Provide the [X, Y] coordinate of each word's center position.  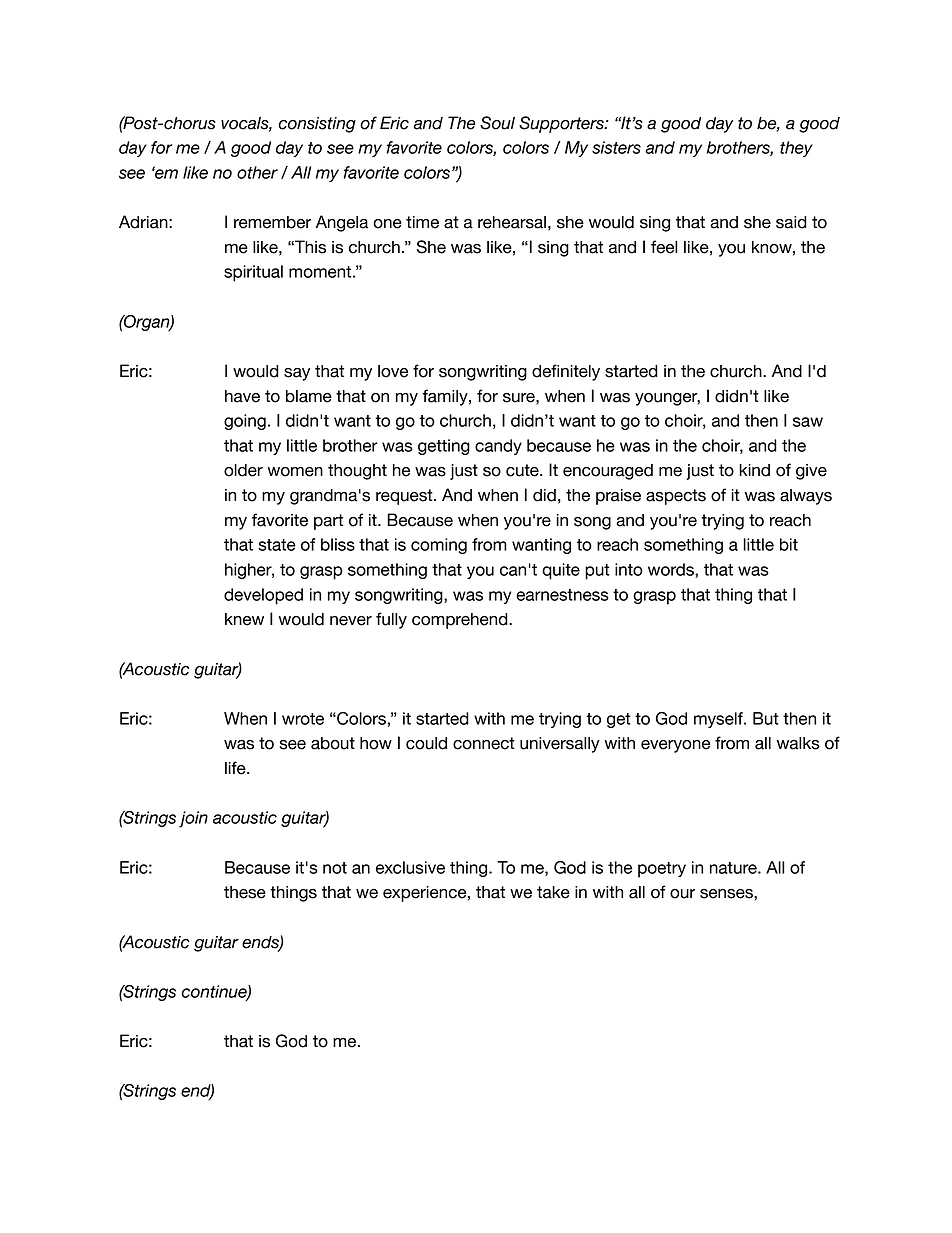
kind [754, 470]
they [796, 149]
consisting [317, 125]
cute [523, 470]
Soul [497, 123]
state [277, 545]
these [245, 892]
